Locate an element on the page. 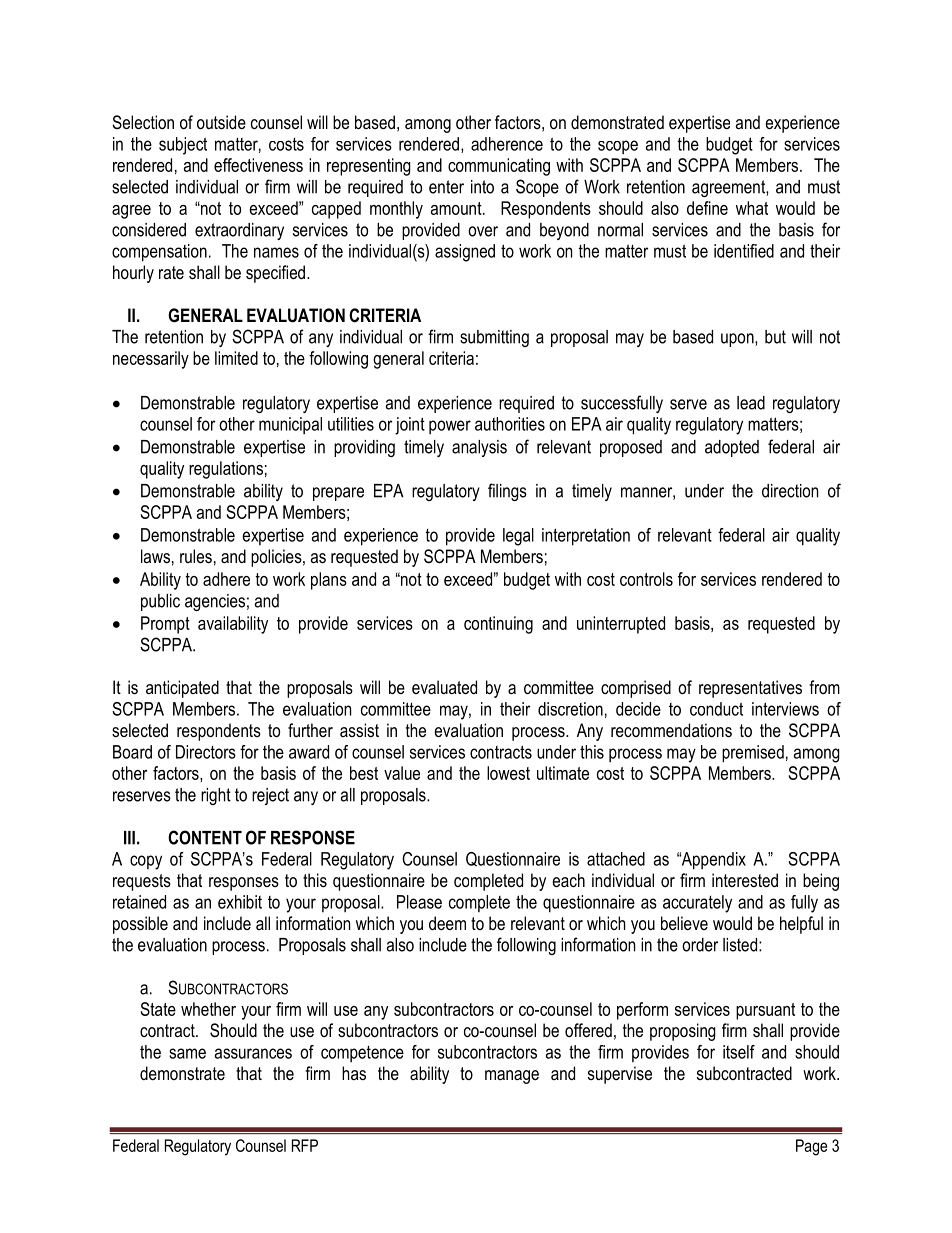 The height and width of the image is (1233, 952). communicating is located at coordinates (499, 167).
